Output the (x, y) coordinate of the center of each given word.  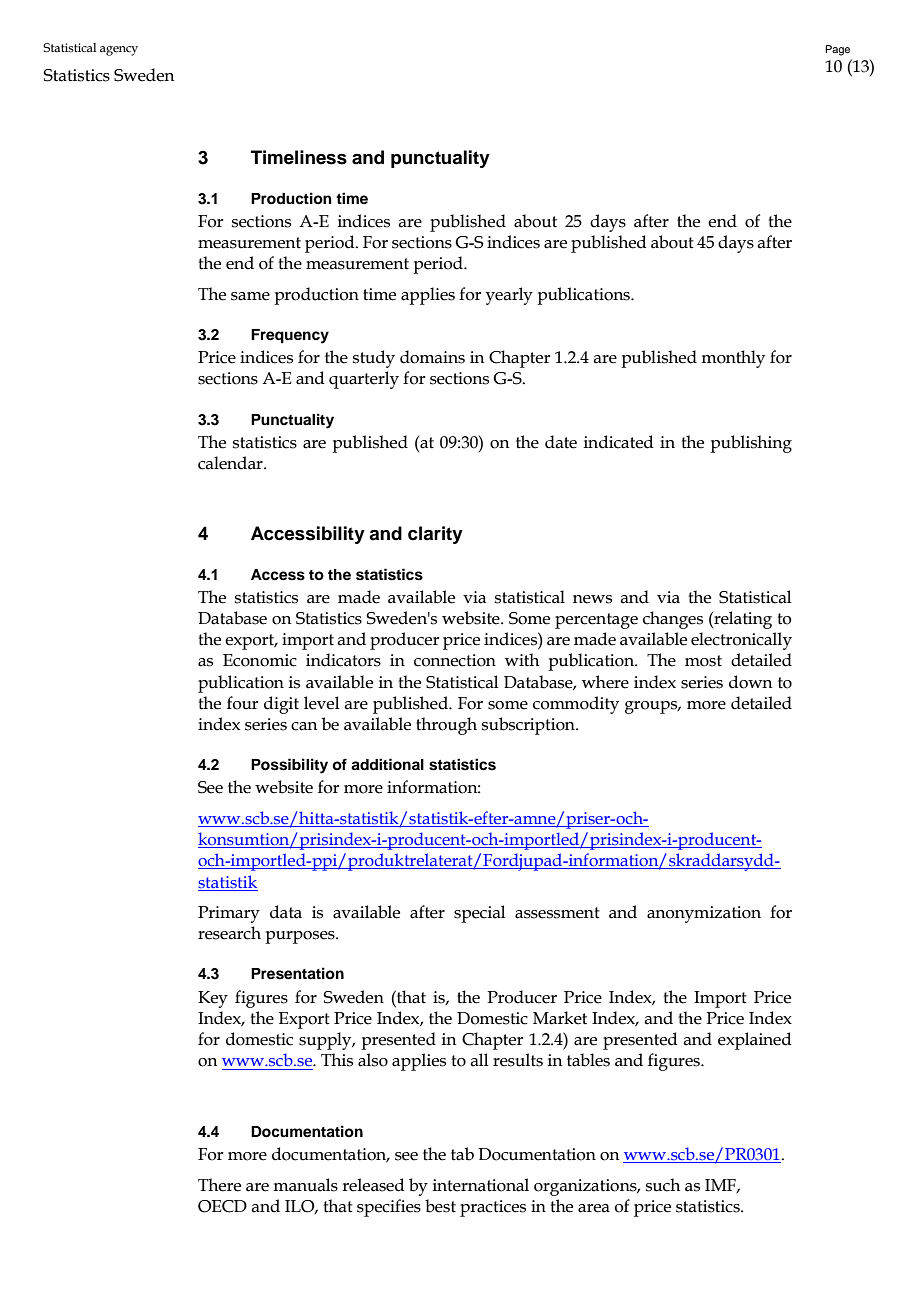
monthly (733, 359)
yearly (509, 296)
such (663, 1185)
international (481, 1185)
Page (837, 50)
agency (119, 51)
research (229, 933)
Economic (260, 660)
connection (455, 660)
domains (432, 357)
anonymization (704, 914)
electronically (741, 641)
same (250, 296)
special (479, 914)
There (219, 1185)
